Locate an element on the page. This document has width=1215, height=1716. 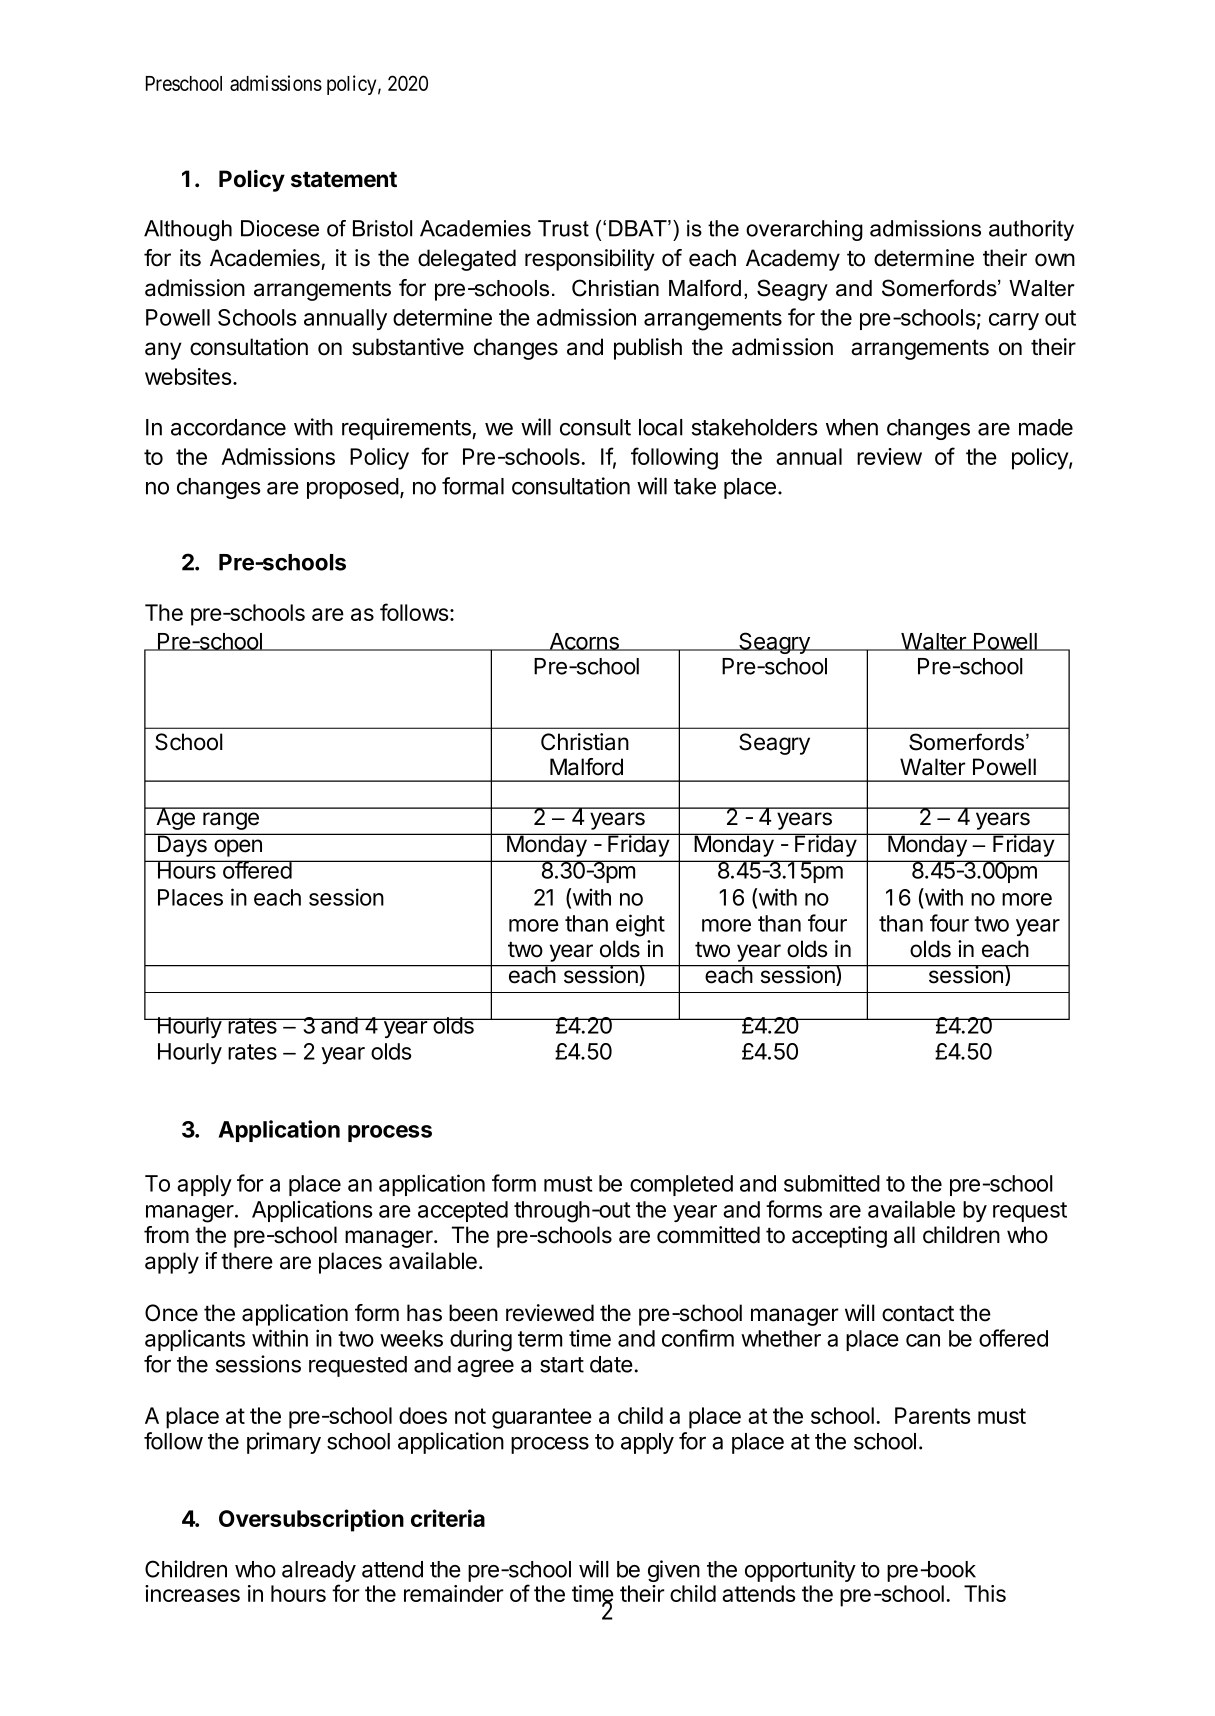
proposed is located at coordinates (353, 488).
